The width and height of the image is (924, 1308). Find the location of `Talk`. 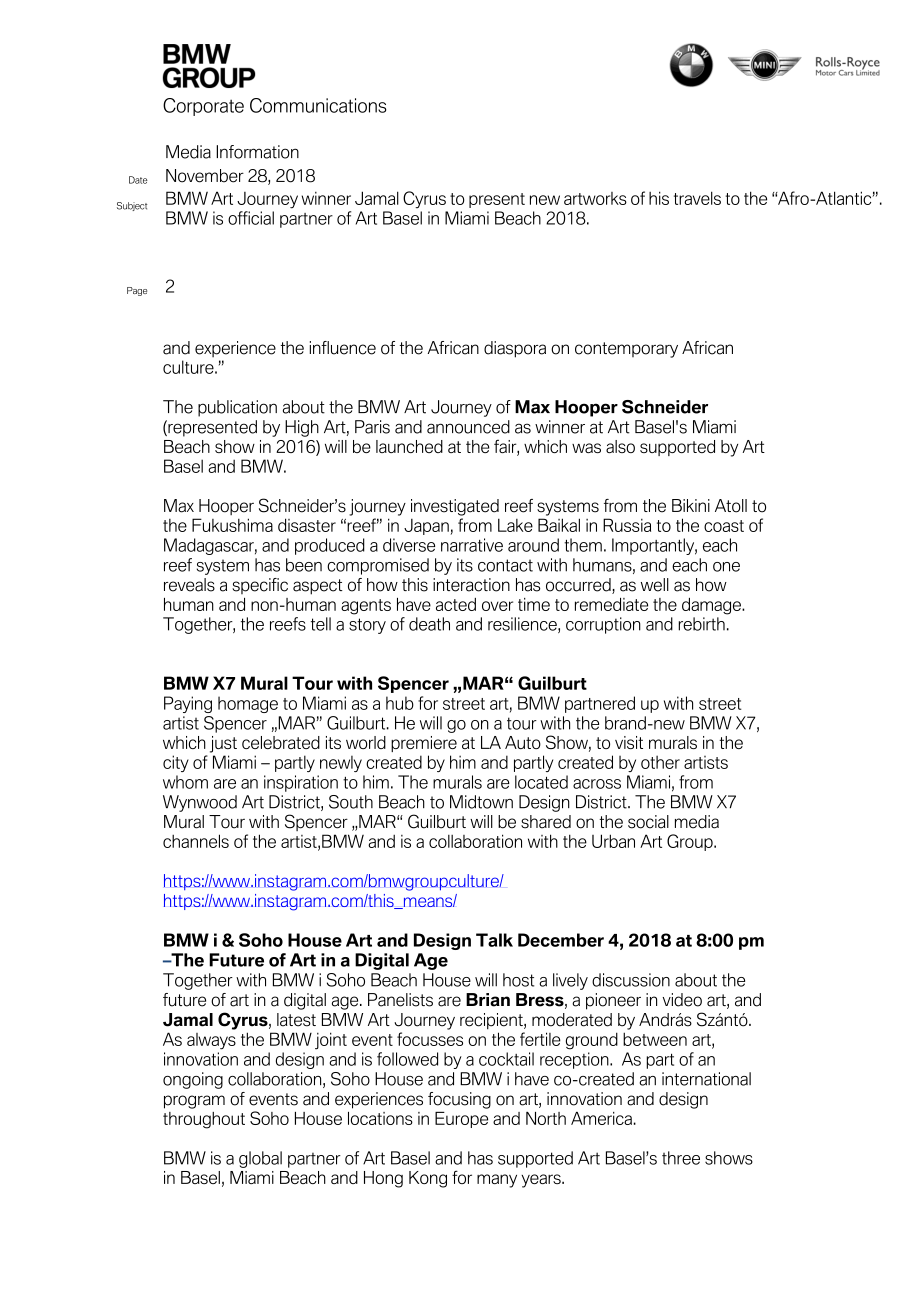

Talk is located at coordinates (494, 940).
